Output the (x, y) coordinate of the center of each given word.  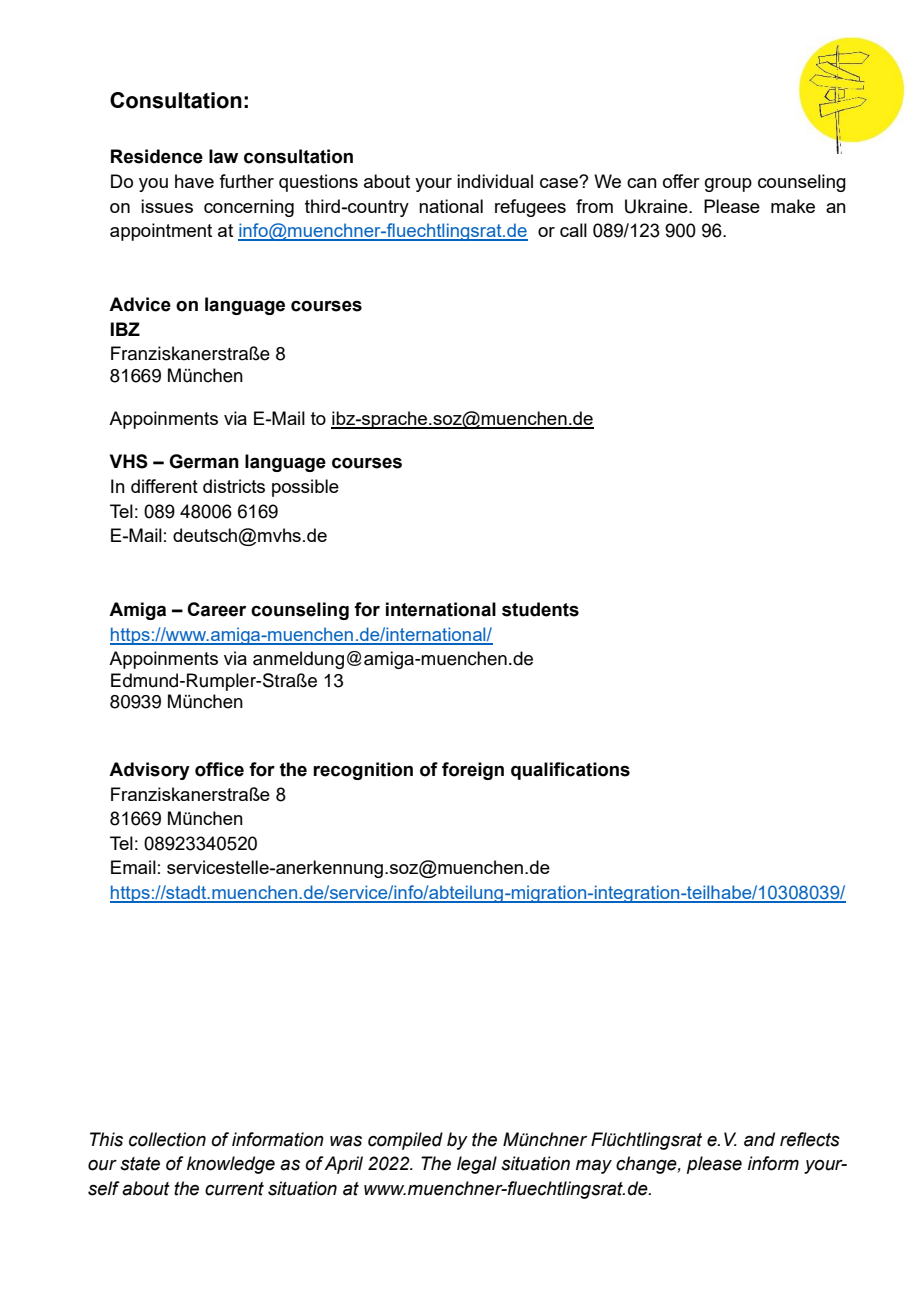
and (759, 1139)
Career (216, 609)
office (219, 769)
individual (495, 181)
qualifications (570, 771)
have (194, 181)
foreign (473, 771)
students (540, 609)
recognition (363, 771)
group (728, 185)
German (204, 461)
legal (477, 1165)
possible (305, 488)
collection (167, 1139)
